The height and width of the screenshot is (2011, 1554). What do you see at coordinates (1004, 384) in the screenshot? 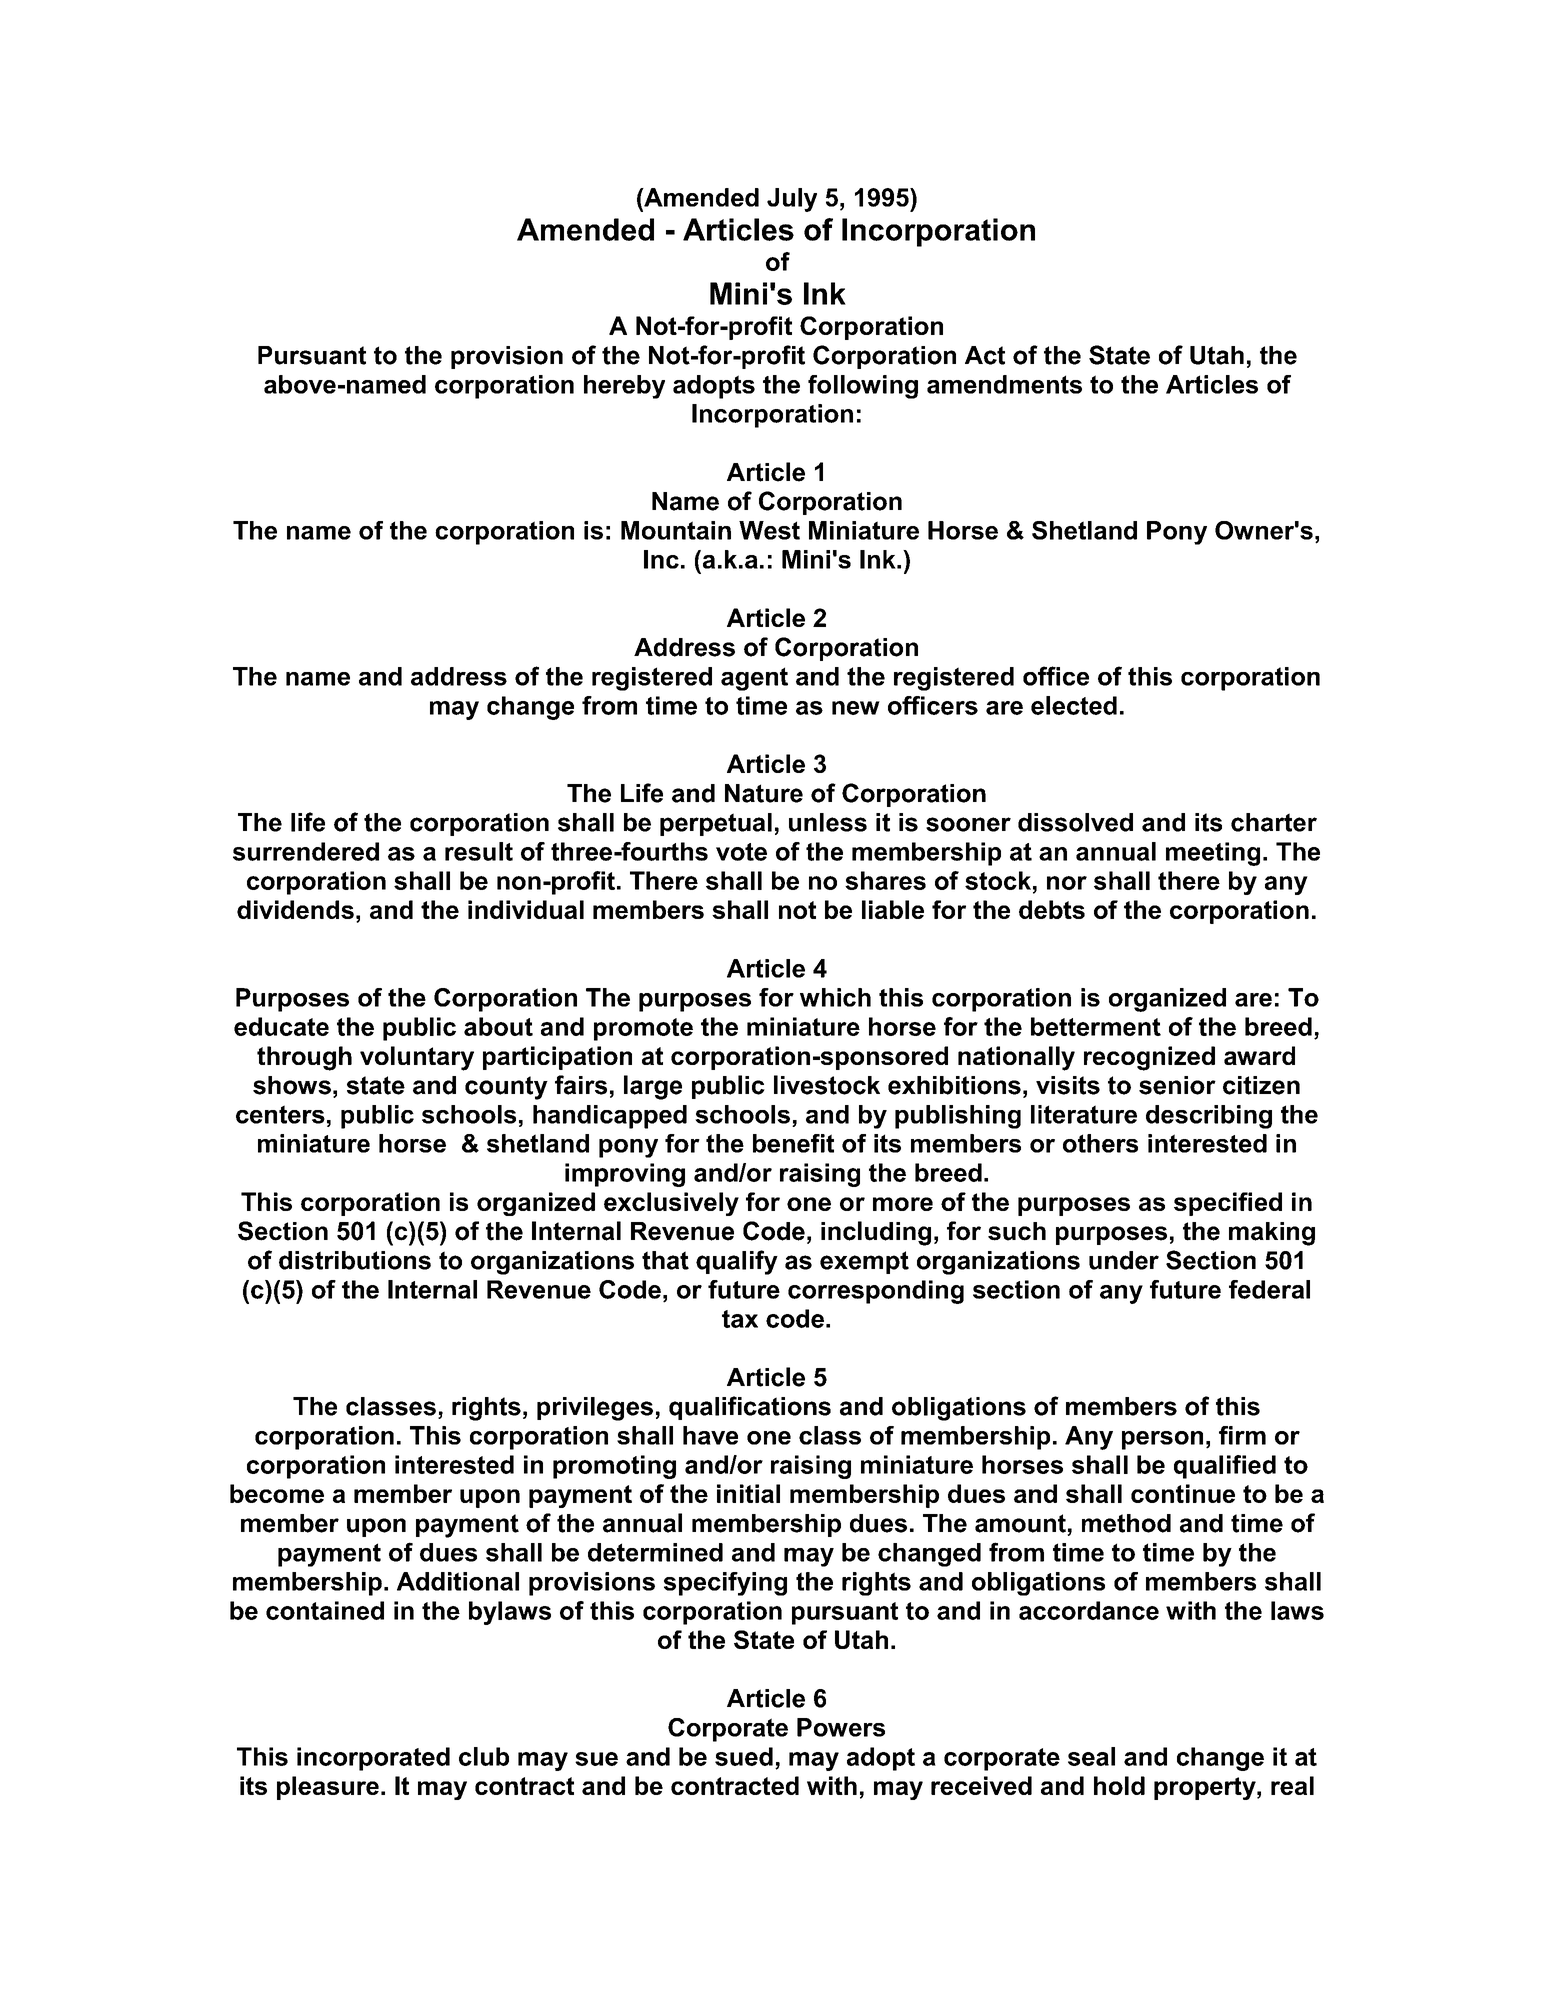
I see `amendments` at bounding box center [1004, 384].
